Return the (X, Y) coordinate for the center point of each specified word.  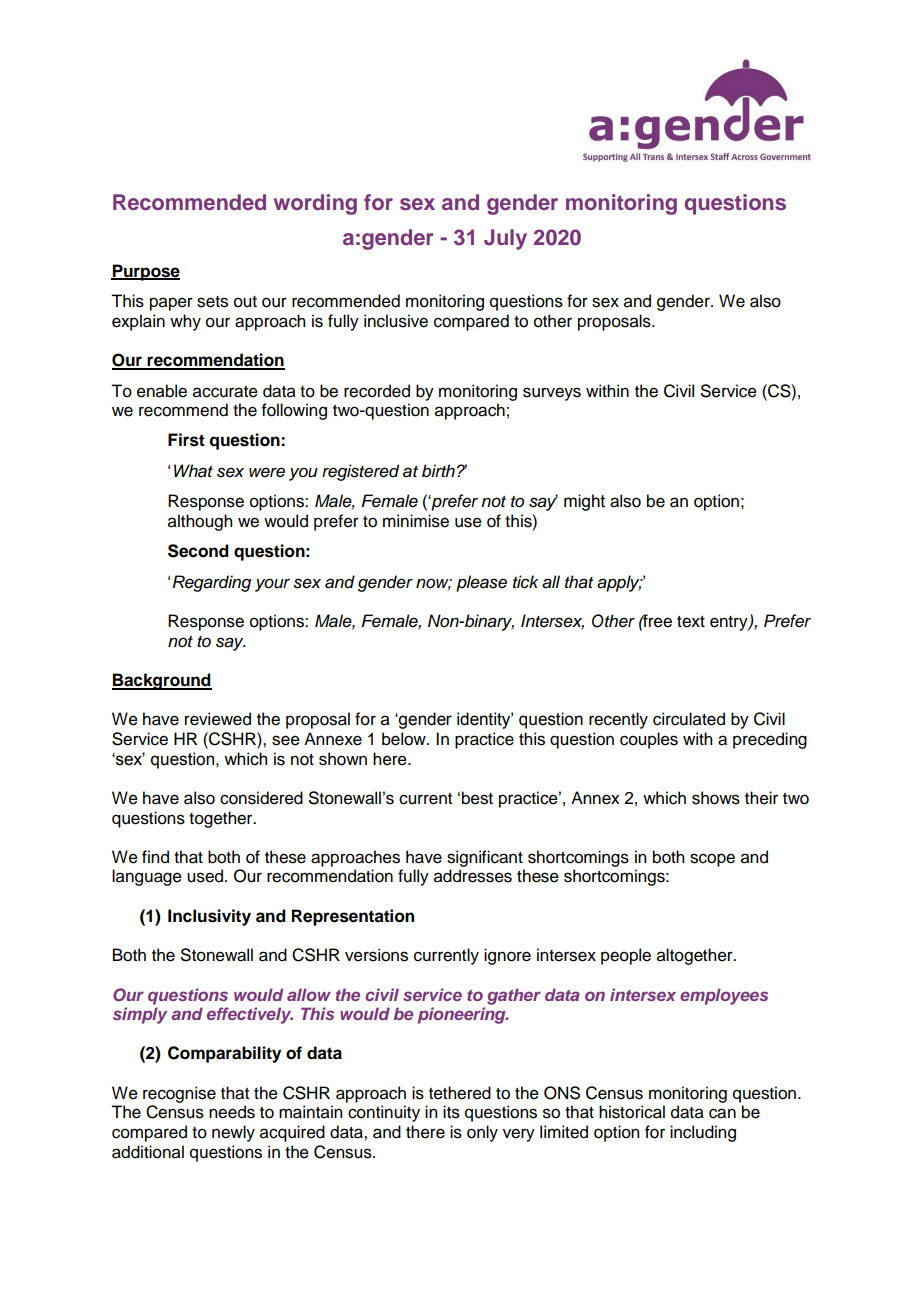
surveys (552, 394)
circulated (689, 719)
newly (233, 1133)
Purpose (145, 272)
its (451, 1112)
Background (162, 681)
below (405, 739)
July (505, 239)
